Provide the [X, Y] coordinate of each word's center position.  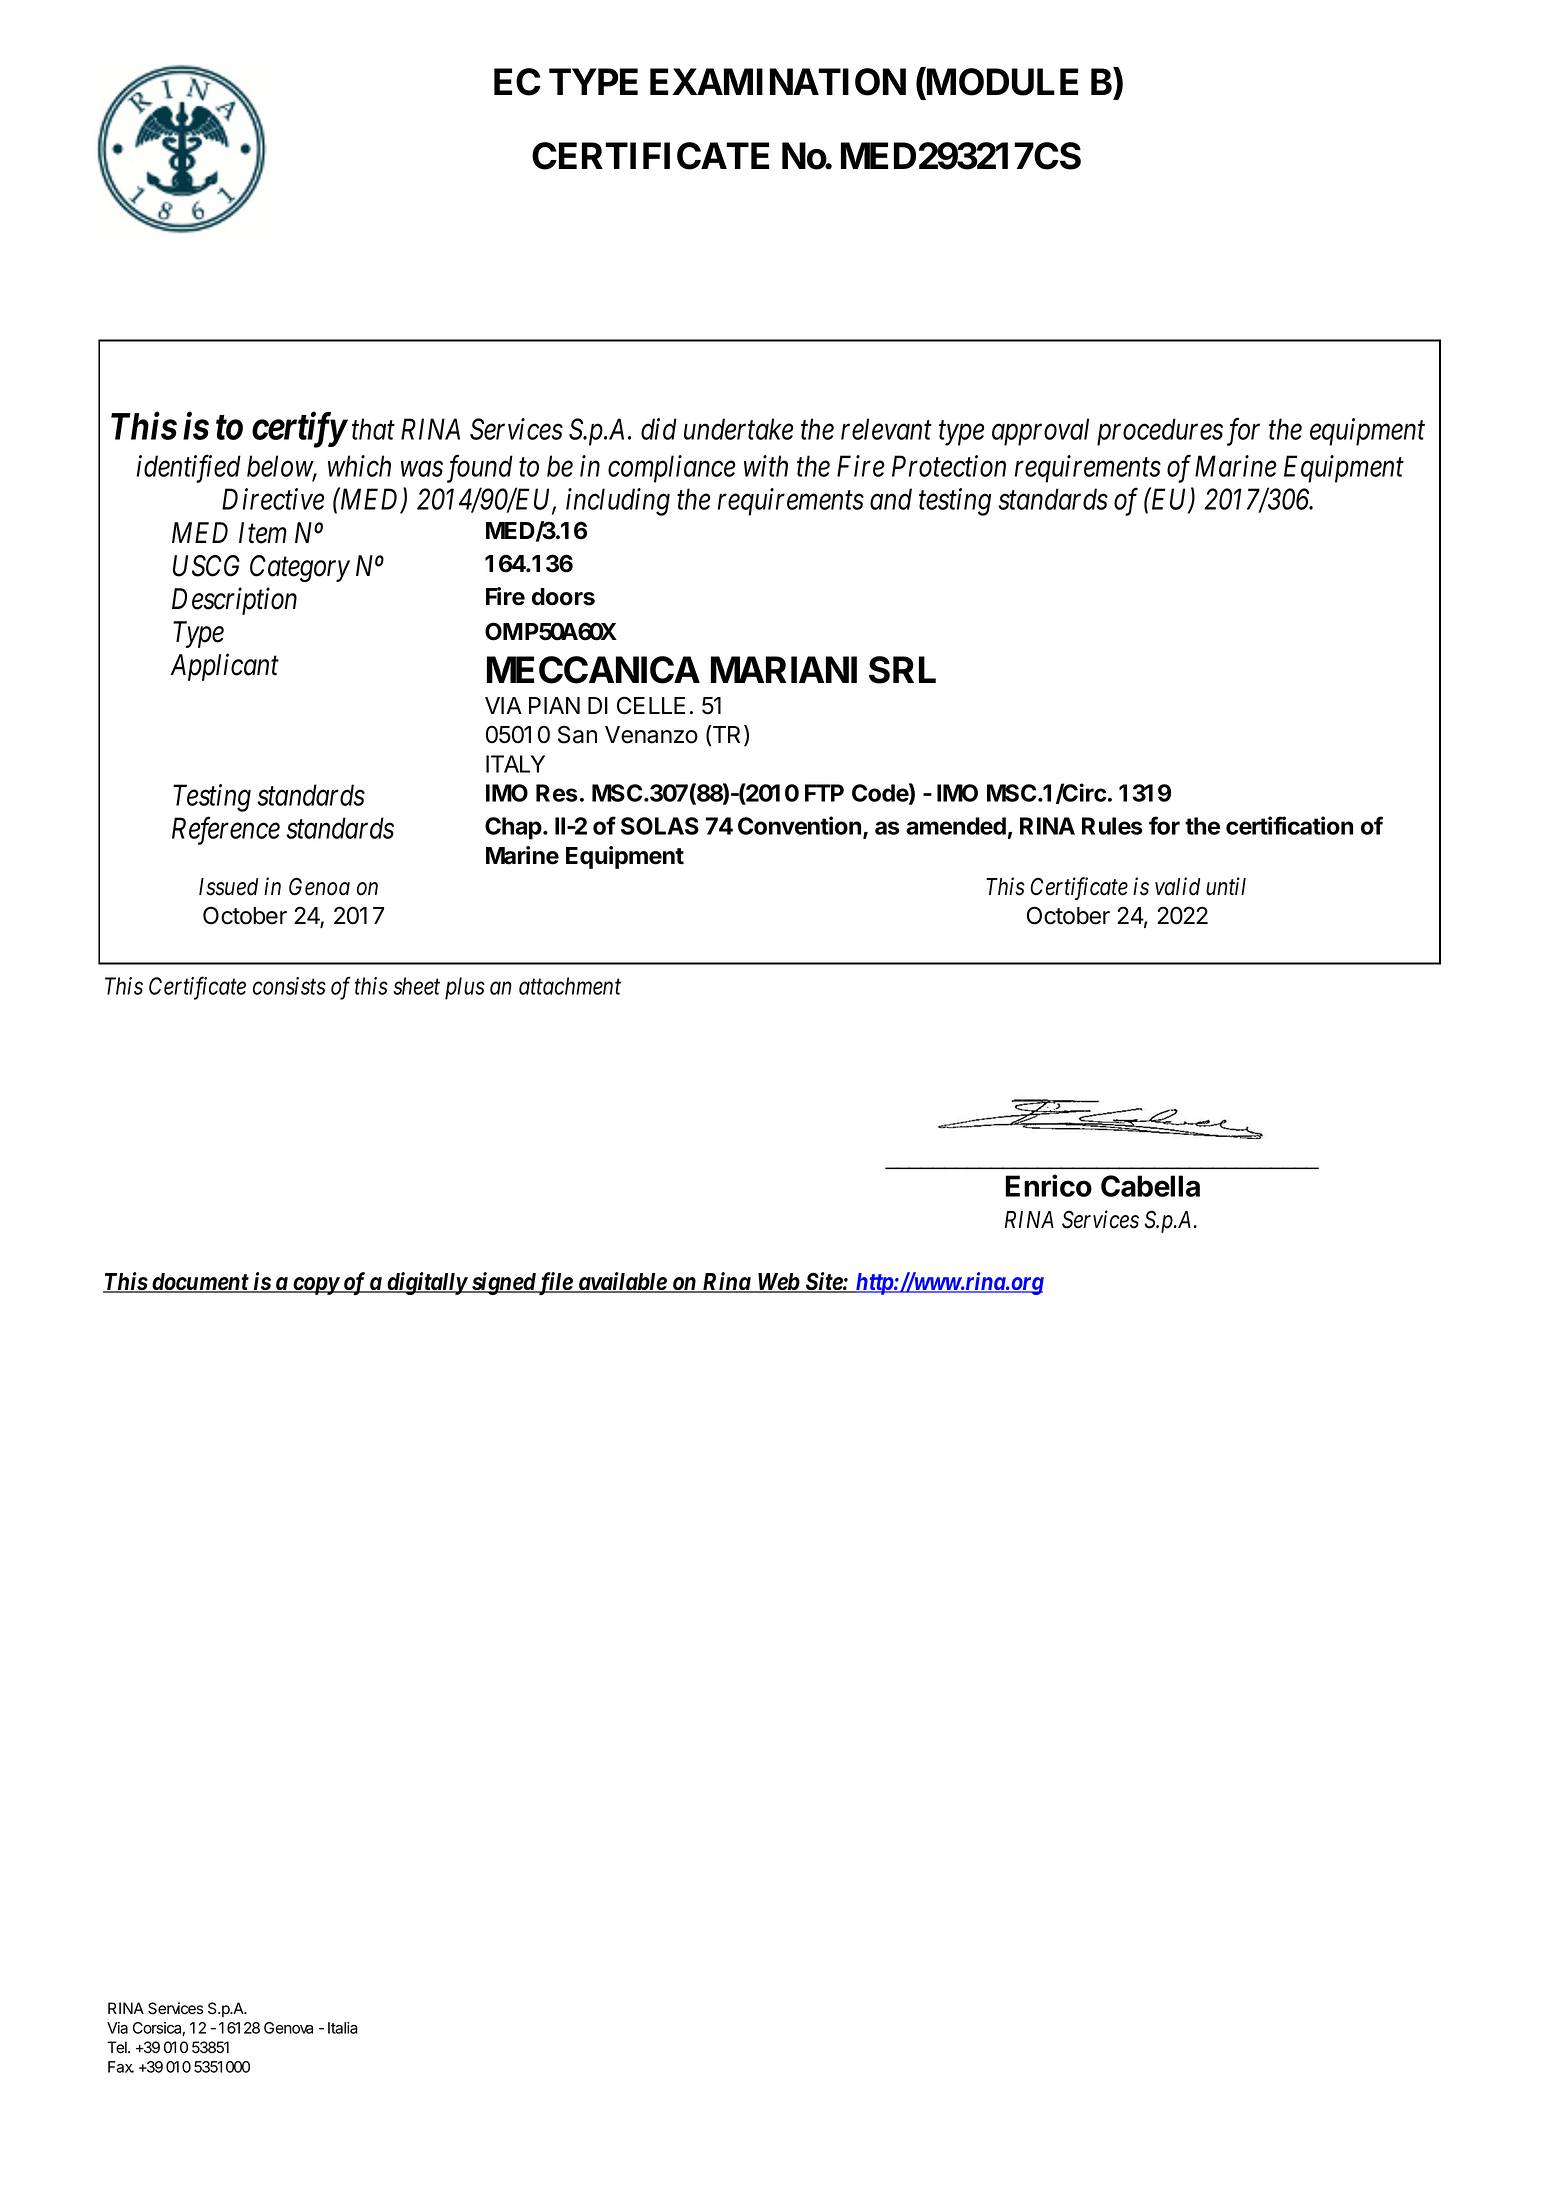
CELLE [651, 705]
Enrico [1049, 1185]
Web [778, 1283]
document [199, 1283]
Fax [121, 2067]
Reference [226, 831]
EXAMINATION [778, 82]
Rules [1112, 826]
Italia [343, 2028]
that [373, 429]
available [622, 1282]
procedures [1160, 432]
